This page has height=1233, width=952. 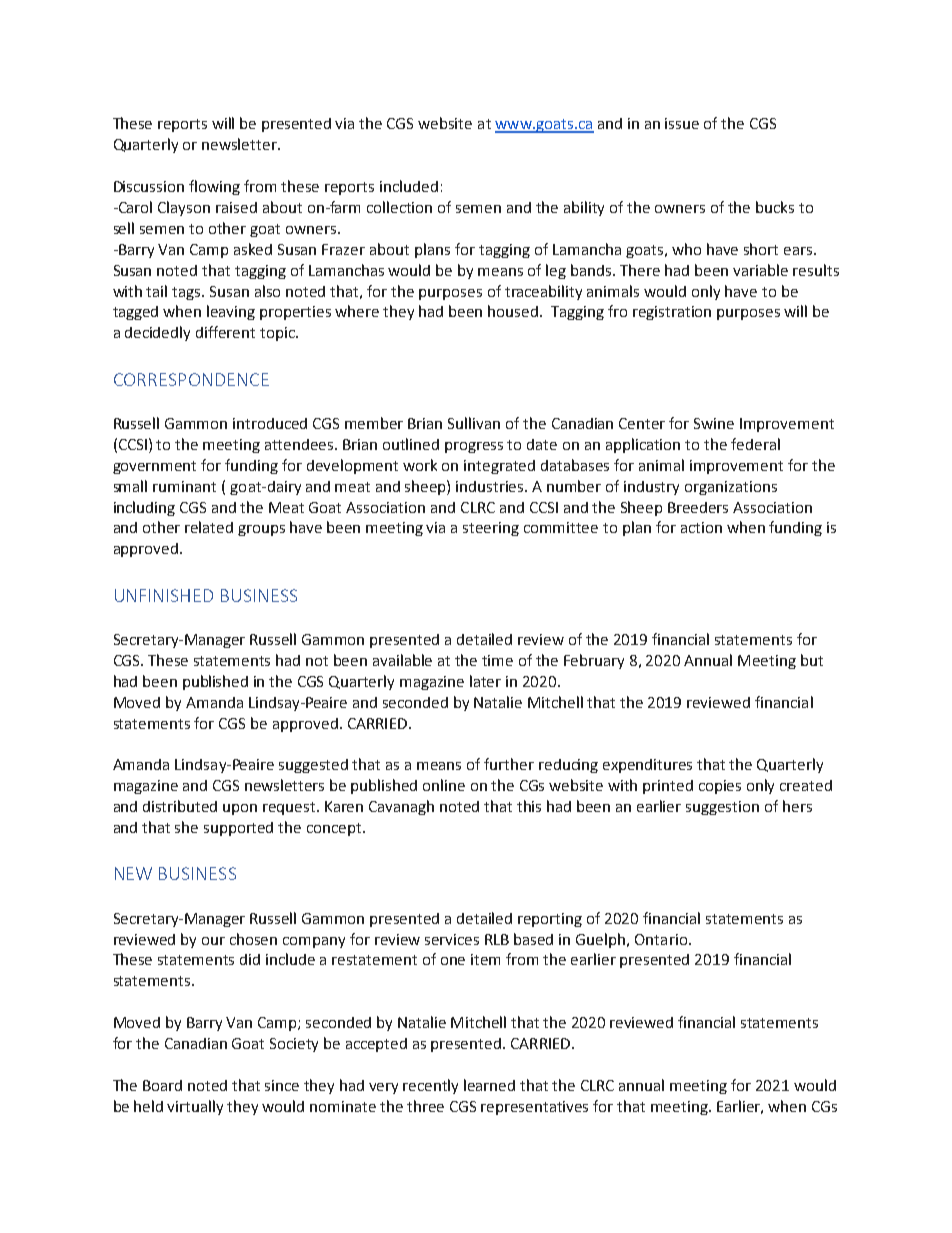 What do you see at coordinates (399, 207) in the page?
I see `collection` at bounding box center [399, 207].
